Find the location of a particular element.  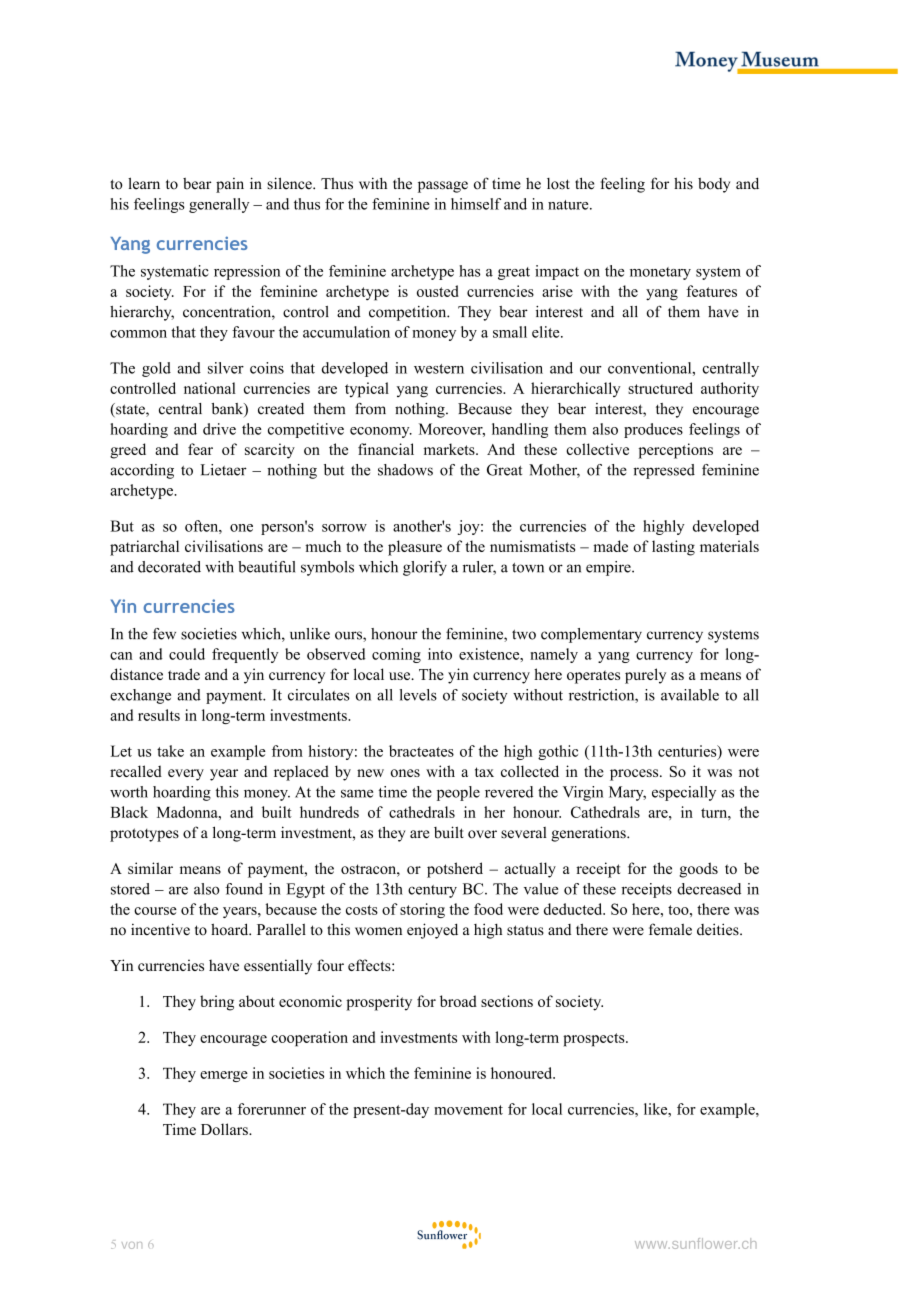

similar is located at coordinates (150, 868).
